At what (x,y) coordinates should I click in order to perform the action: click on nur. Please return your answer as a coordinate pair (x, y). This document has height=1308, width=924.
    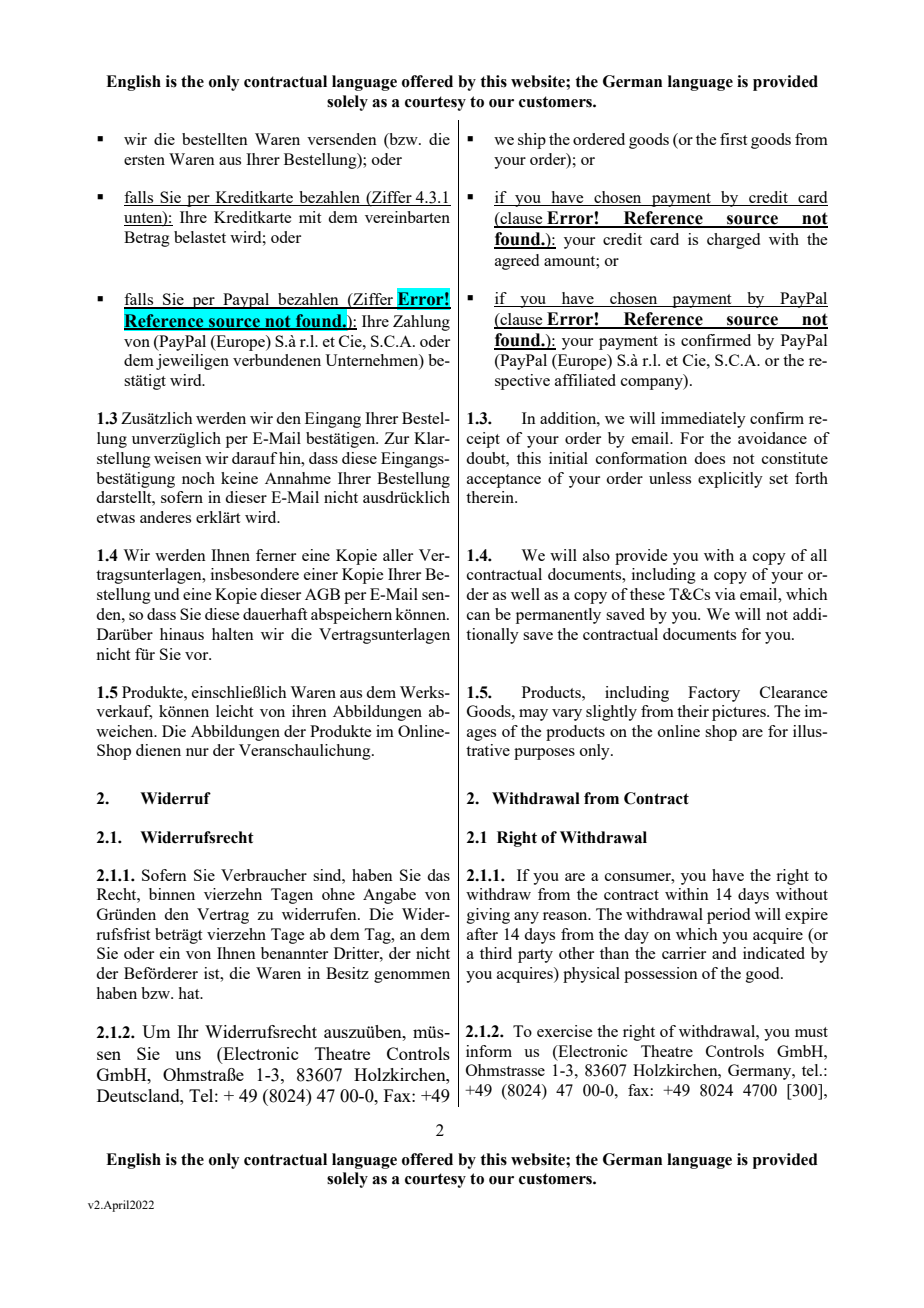
    Looking at the image, I should click on (197, 752).
